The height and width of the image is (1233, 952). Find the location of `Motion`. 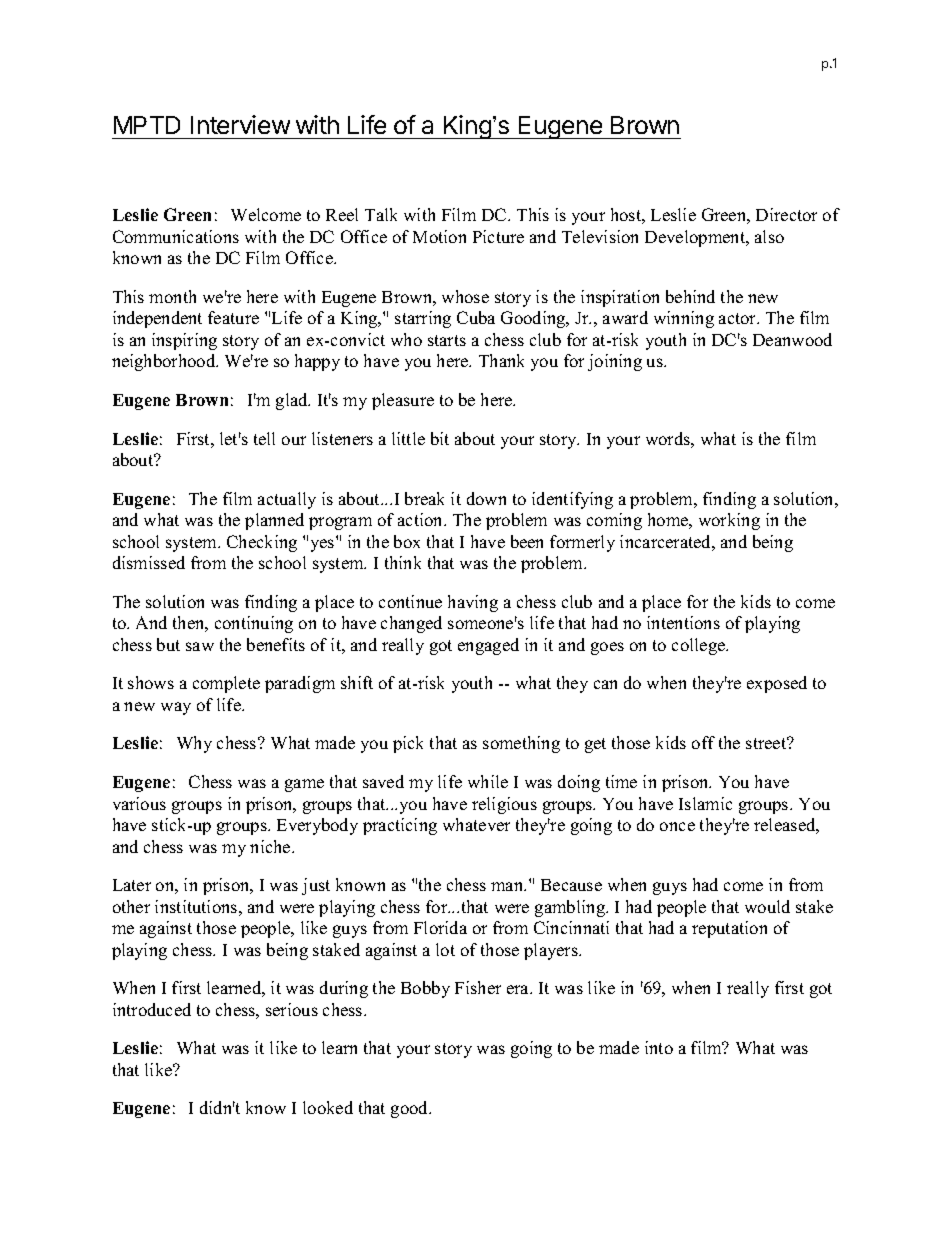

Motion is located at coordinates (439, 236).
